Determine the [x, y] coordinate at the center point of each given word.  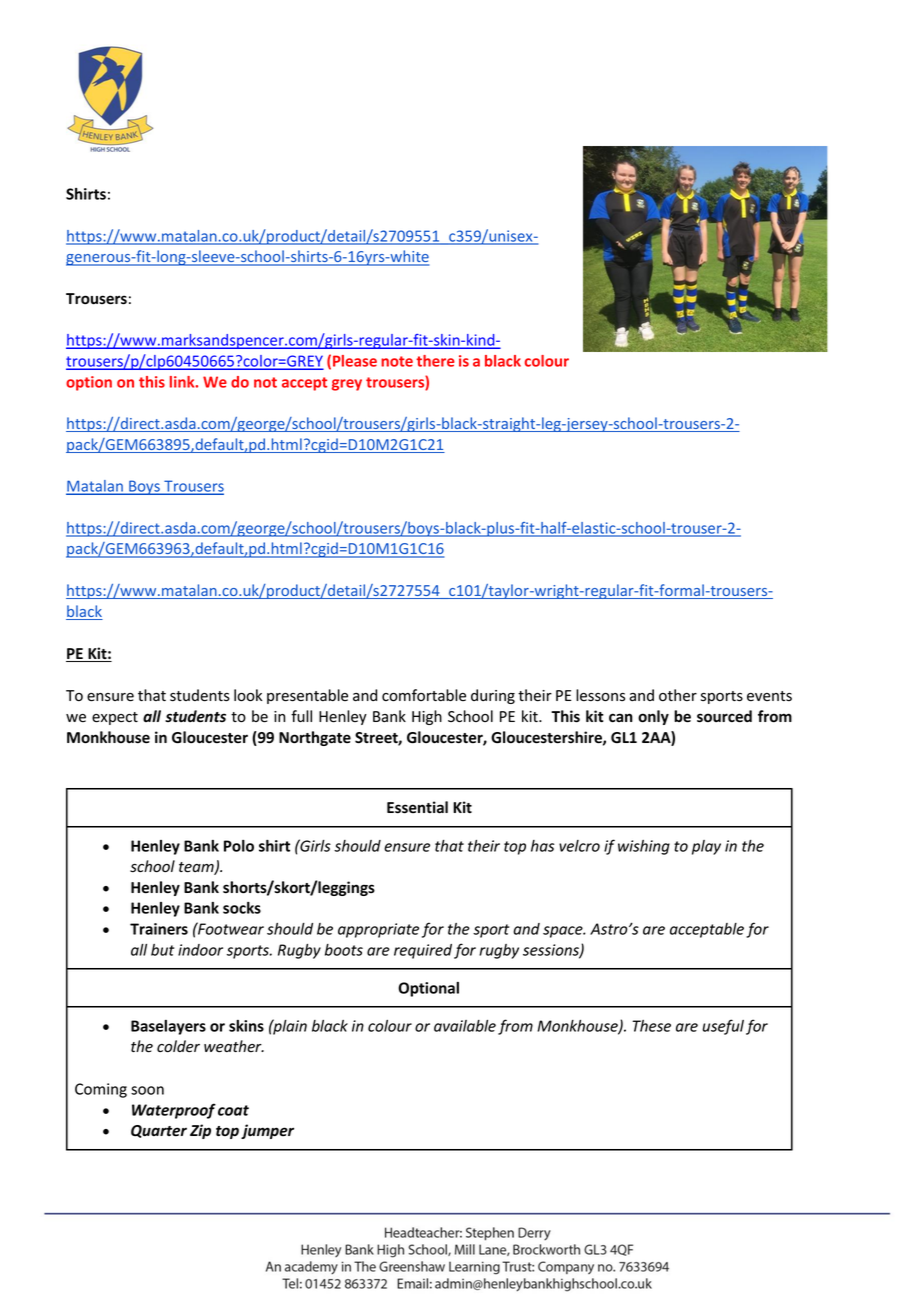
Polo [239, 846]
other [678, 695]
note [397, 361]
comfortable [424, 695]
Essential [417, 807]
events [769, 696]
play [706, 847]
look [248, 695]
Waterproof [174, 1111]
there [435, 361]
